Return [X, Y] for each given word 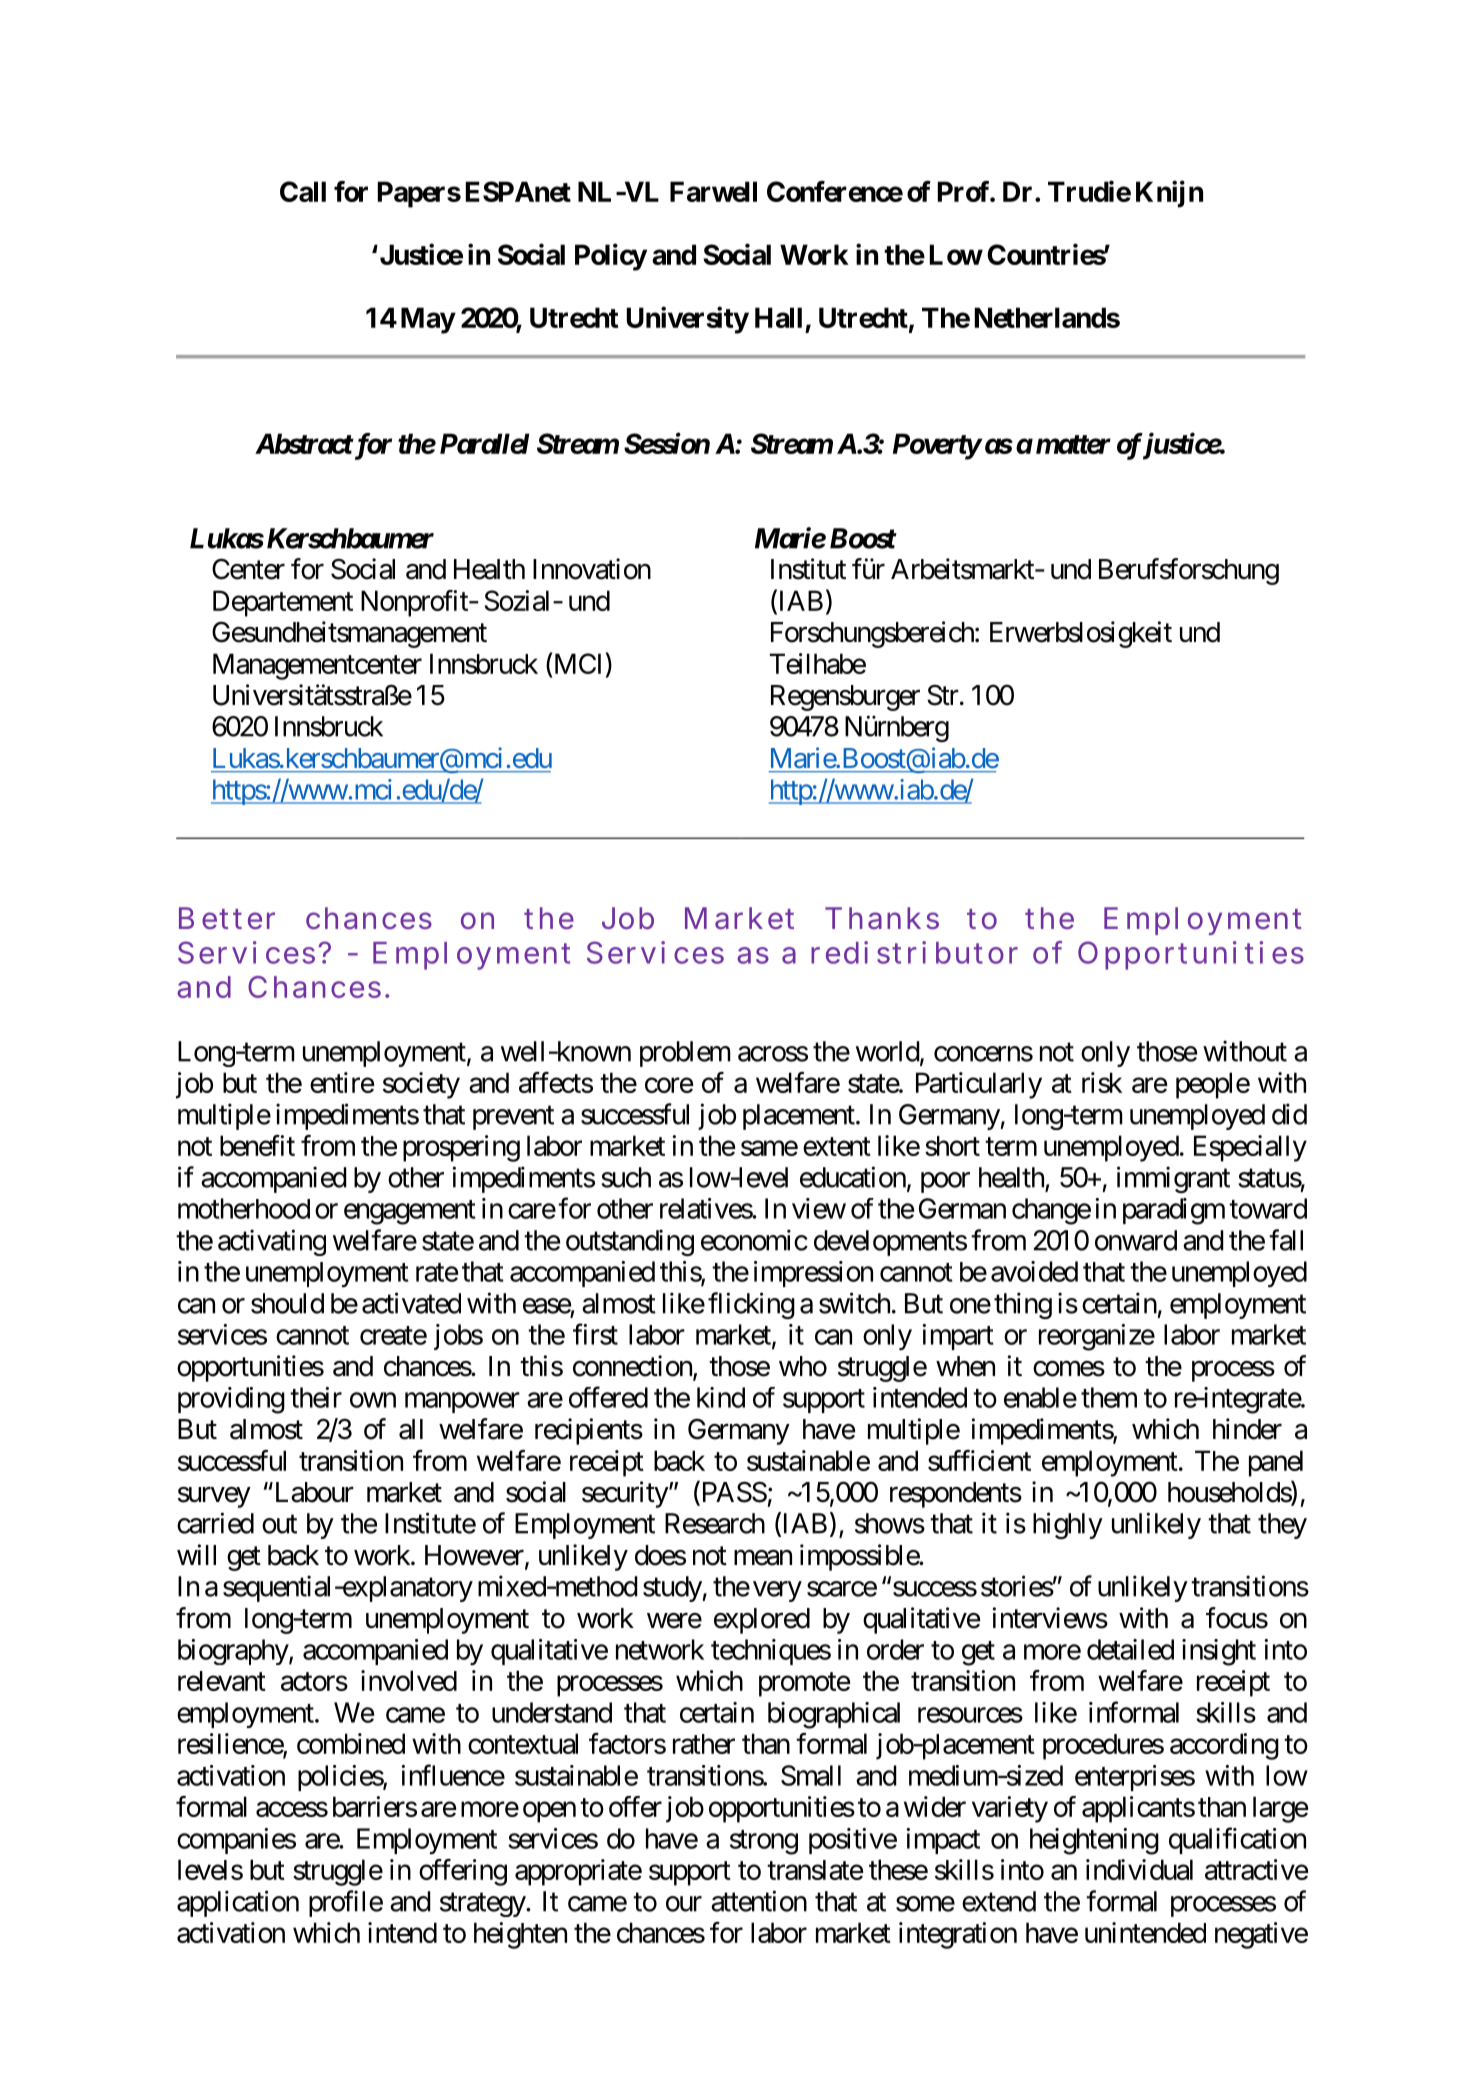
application [238, 1903]
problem [685, 1054]
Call [303, 191]
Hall [778, 317]
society [421, 1085]
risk [1102, 1082]
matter [1073, 444]
